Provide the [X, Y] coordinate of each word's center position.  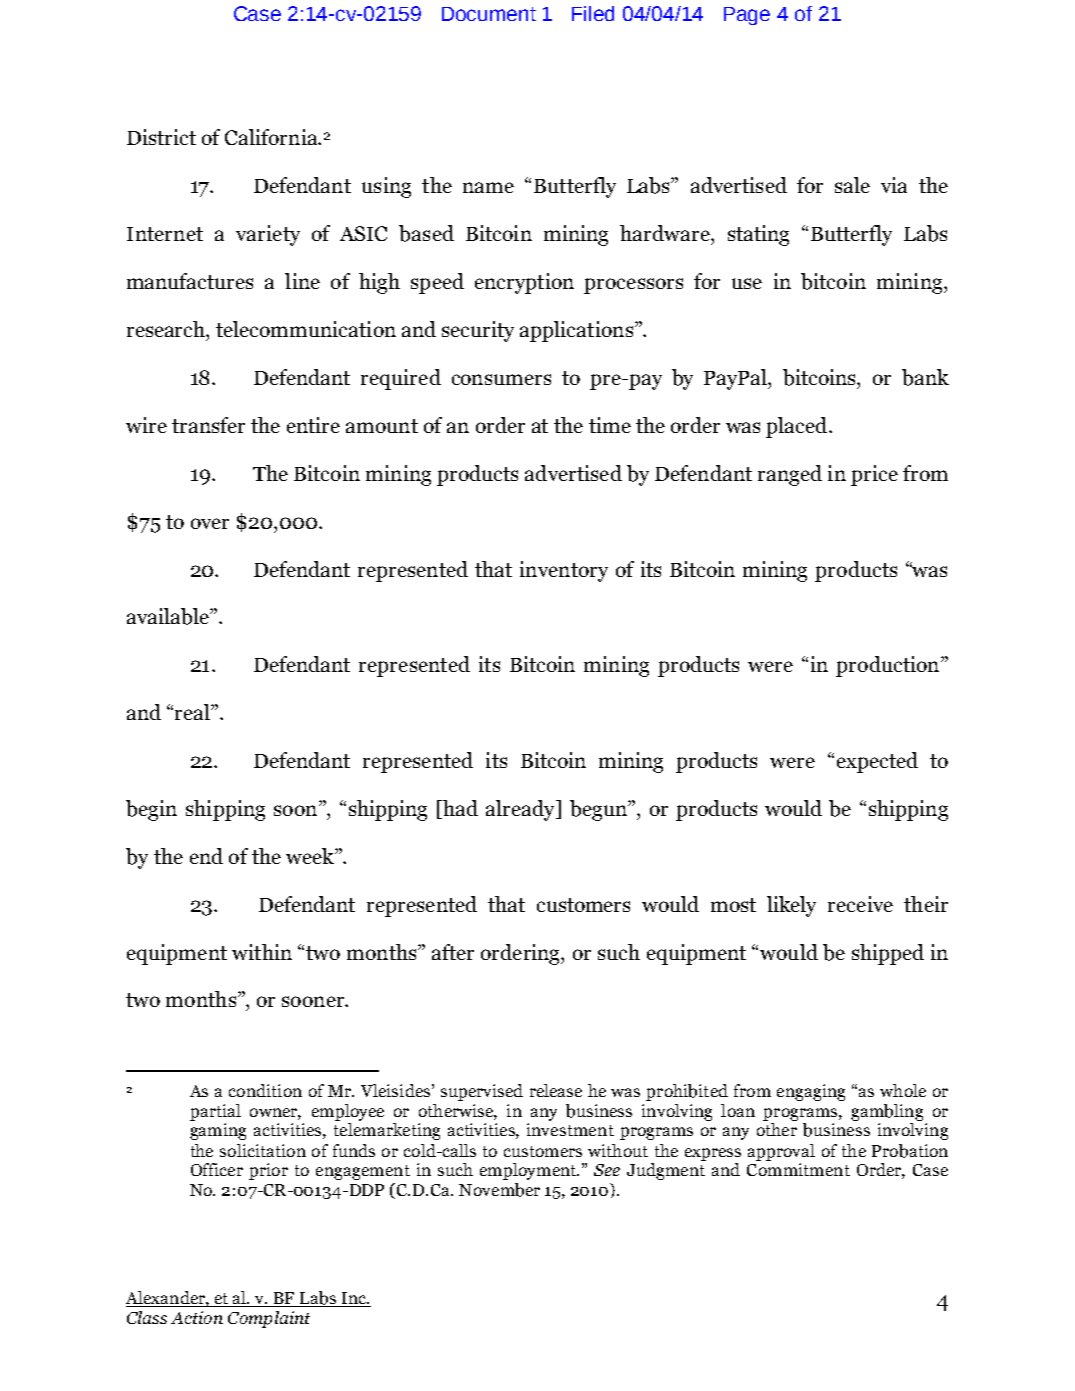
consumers [501, 379]
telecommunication [306, 329]
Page [747, 16]
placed [798, 427]
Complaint [269, 1319]
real [194, 712]
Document [489, 14]
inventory [564, 571]
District [161, 137]
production [889, 666]
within [262, 952]
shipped [888, 954]
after [453, 952]
